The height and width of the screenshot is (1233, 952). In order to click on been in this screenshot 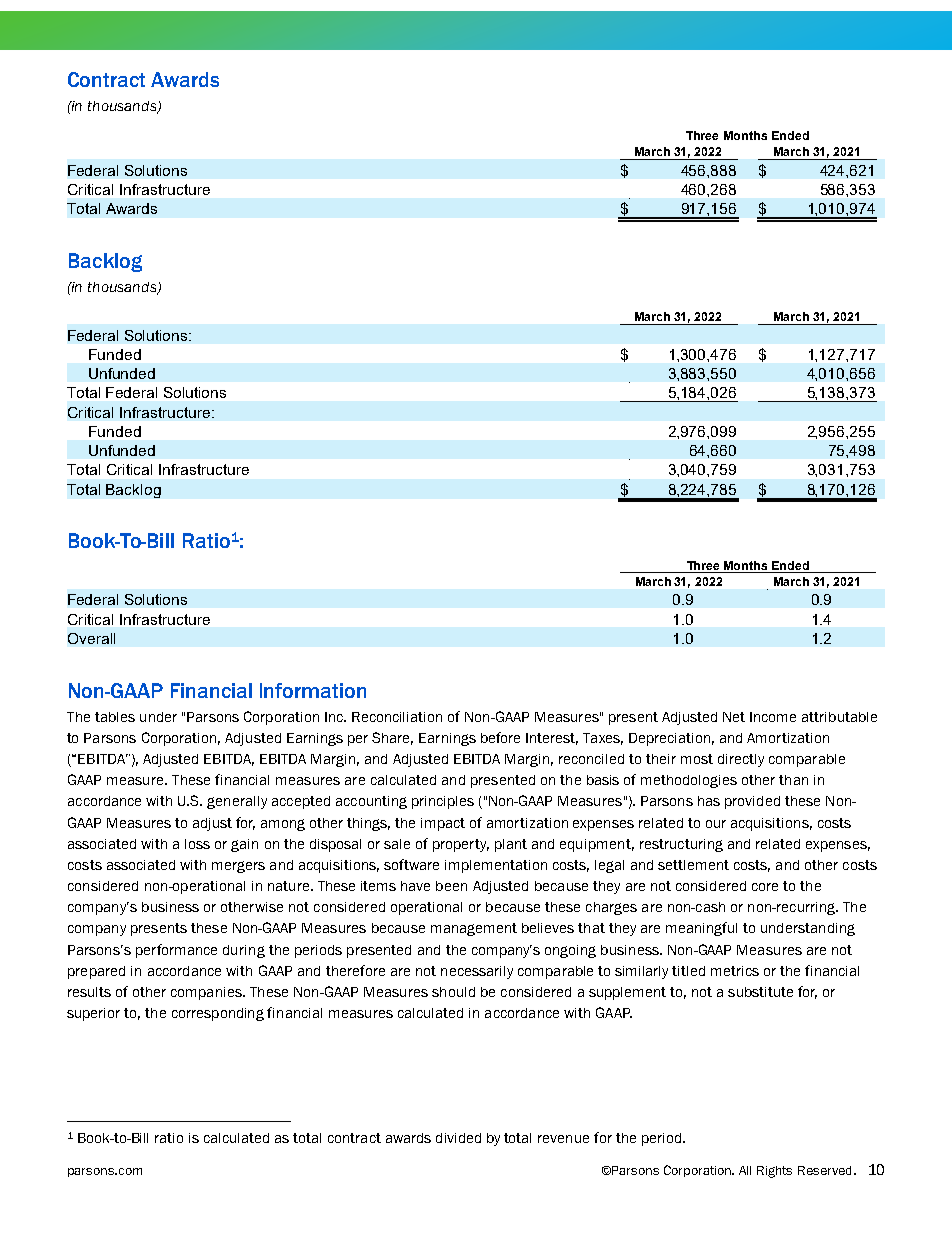, I will do `click(451, 886)`.
